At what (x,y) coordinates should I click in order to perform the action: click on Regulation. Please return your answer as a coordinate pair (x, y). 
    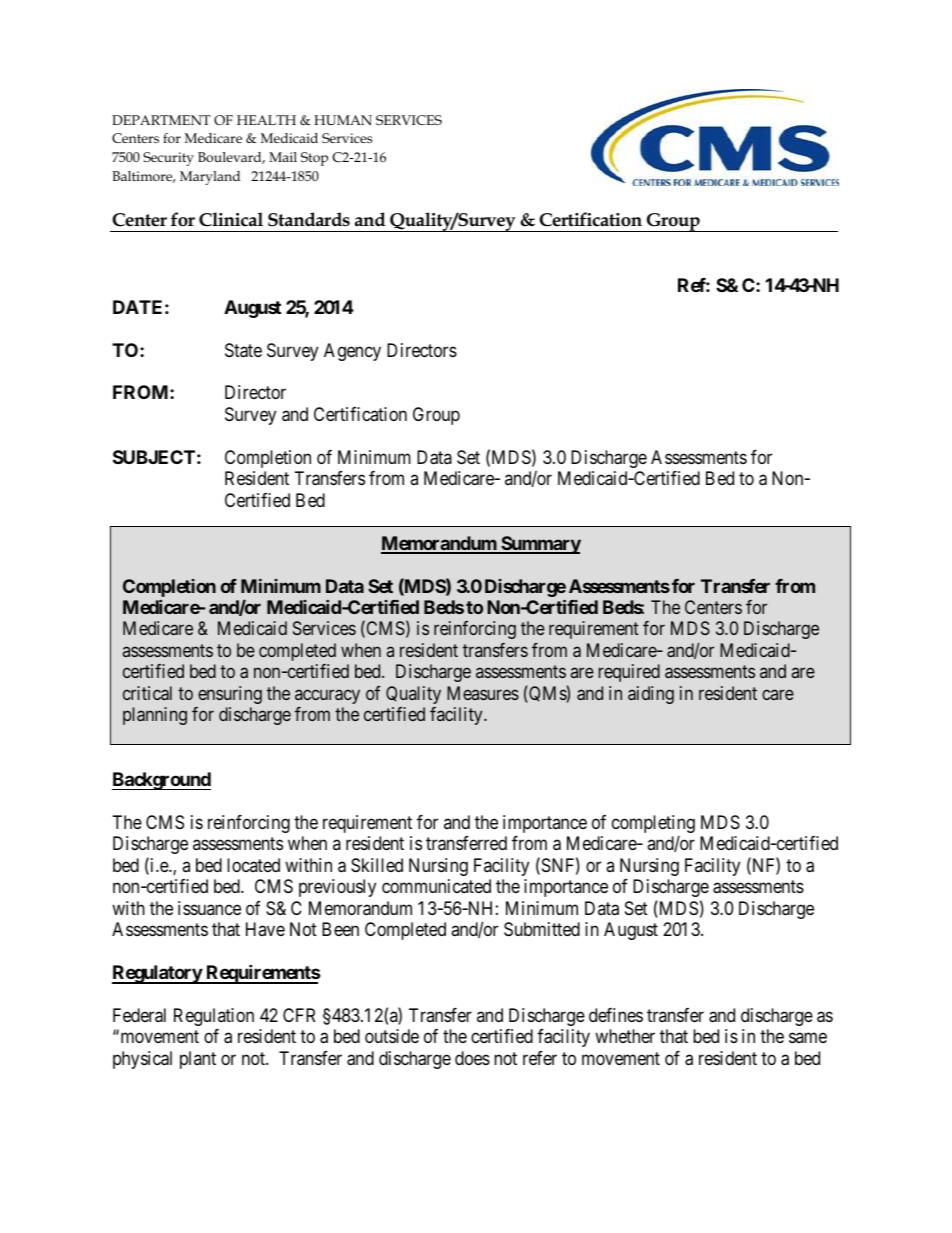
    Looking at the image, I should click on (214, 1017).
